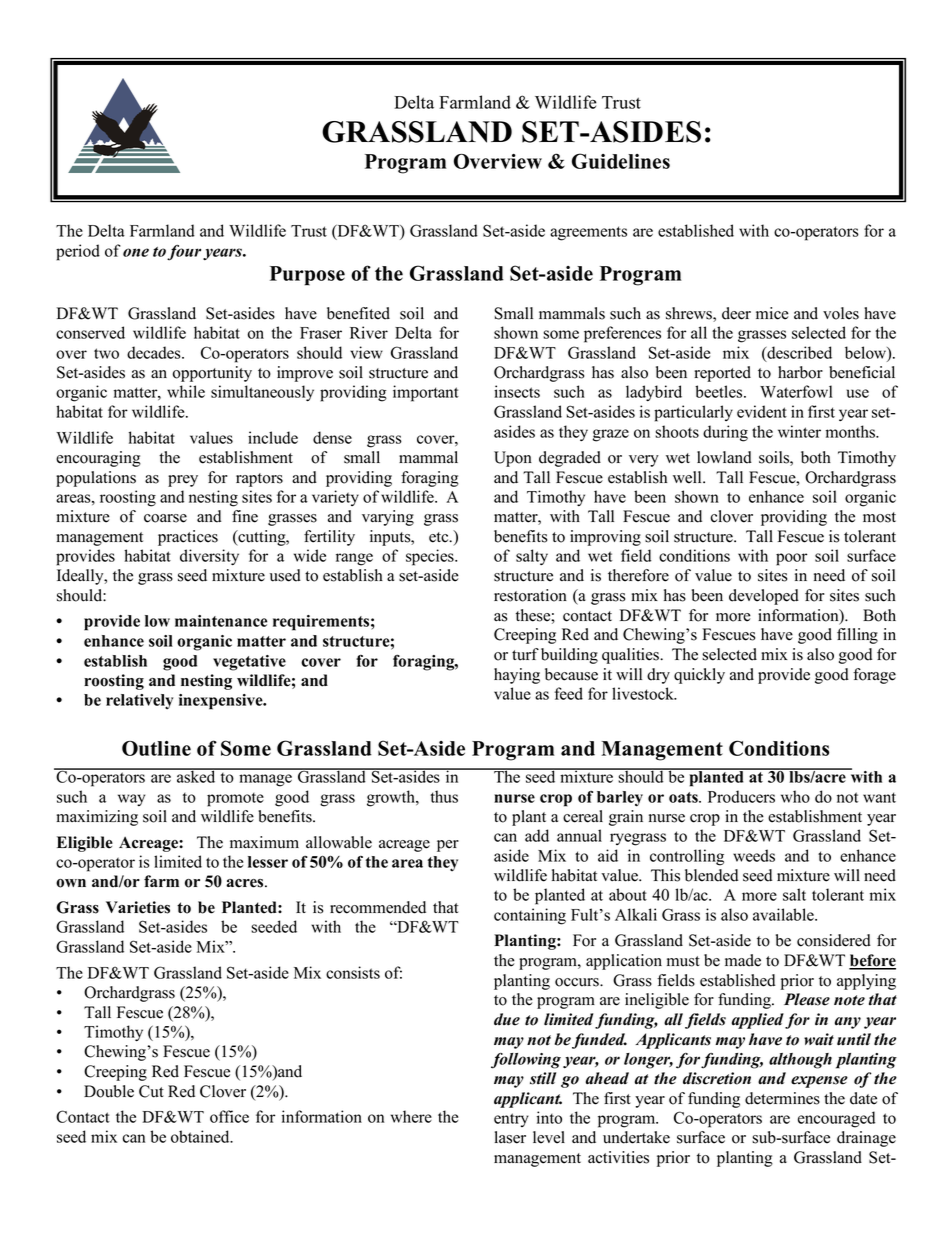  Describe the element at coordinates (621, 161) in the page. I see `Guidelines` at that location.
